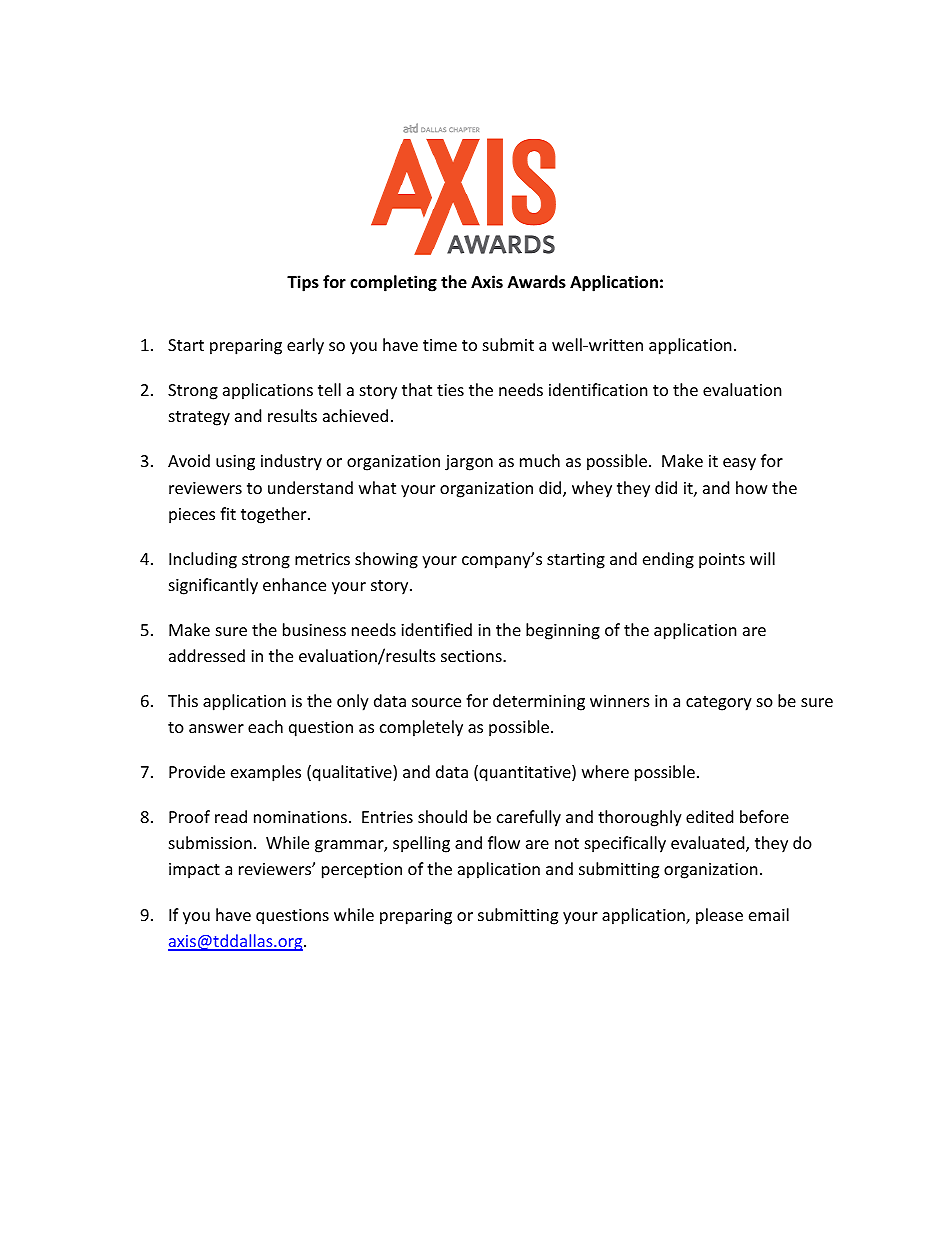  Describe the element at coordinates (303, 283) in the screenshot. I see `Tips` at that location.
